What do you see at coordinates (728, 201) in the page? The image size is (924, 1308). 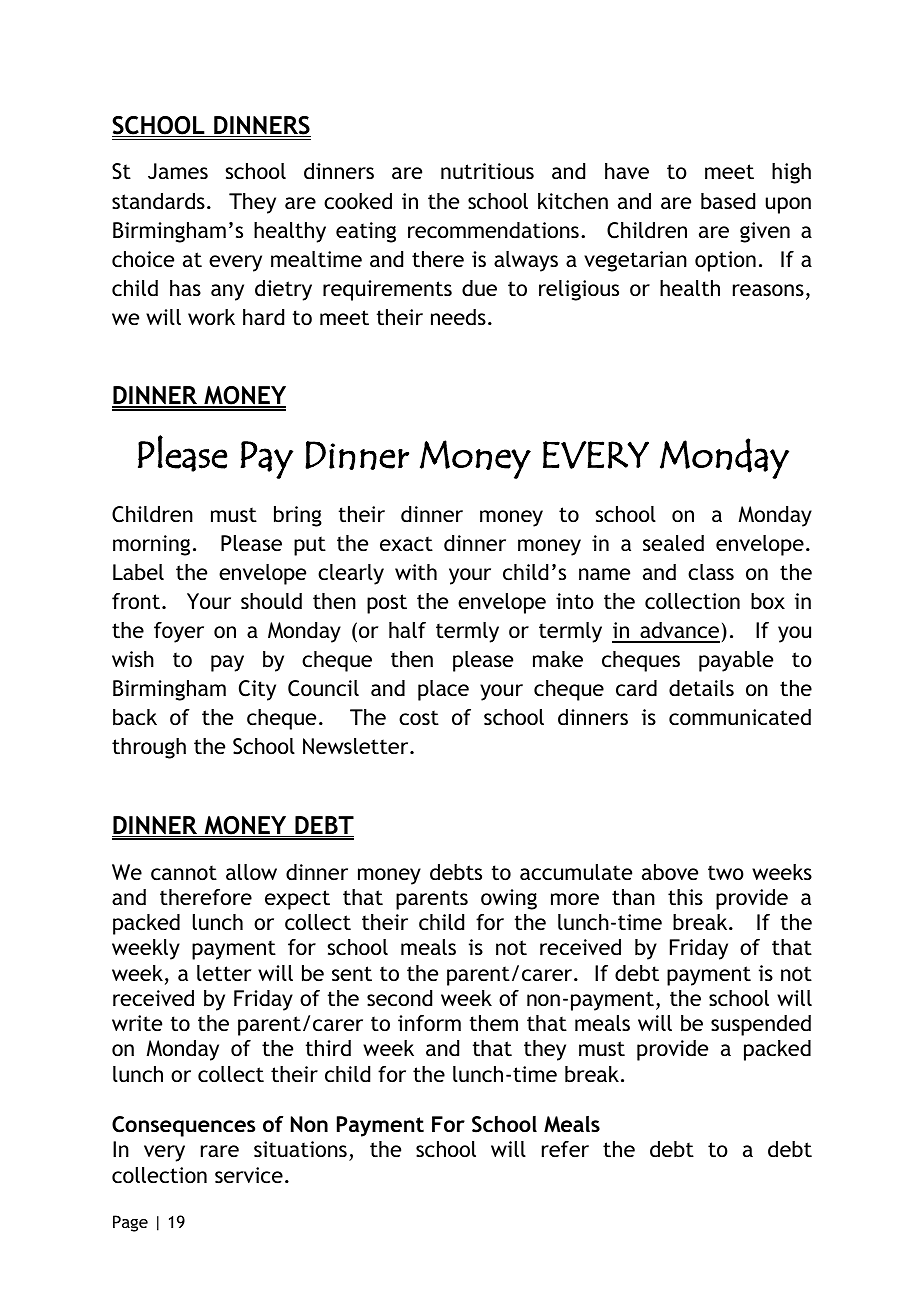 I see `based` at bounding box center [728, 201].
